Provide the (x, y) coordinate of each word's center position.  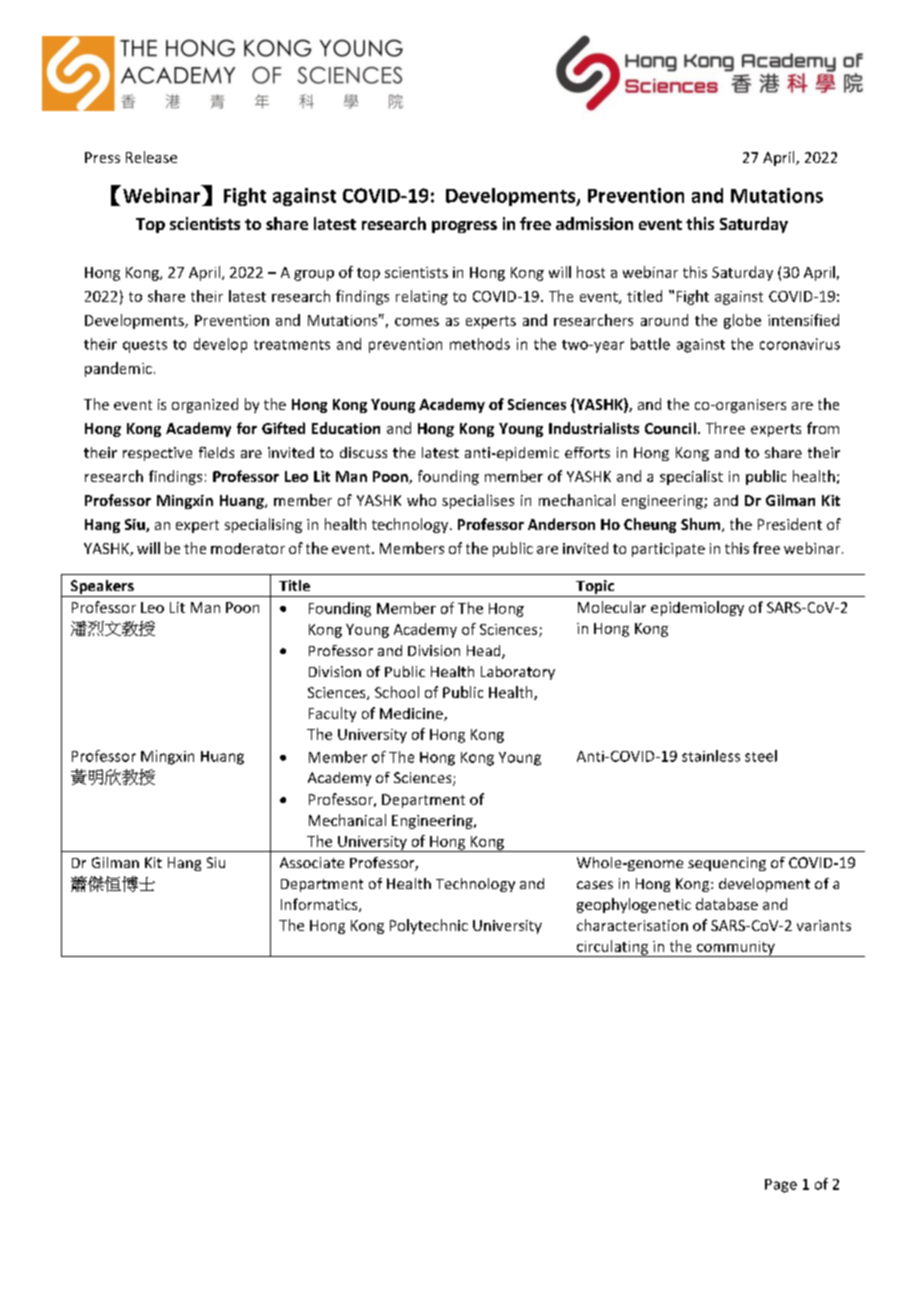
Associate (312, 862)
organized (205, 405)
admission (594, 223)
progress (464, 227)
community (735, 949)
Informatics (320, 905)
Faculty (332, 714)
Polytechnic (429, 926)
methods (480, 344)
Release (151, 157)
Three (725, 428)
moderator (248, 548)
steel (761, 756)
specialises (478, 501)
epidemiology (697, 608)
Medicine (412, 714)
